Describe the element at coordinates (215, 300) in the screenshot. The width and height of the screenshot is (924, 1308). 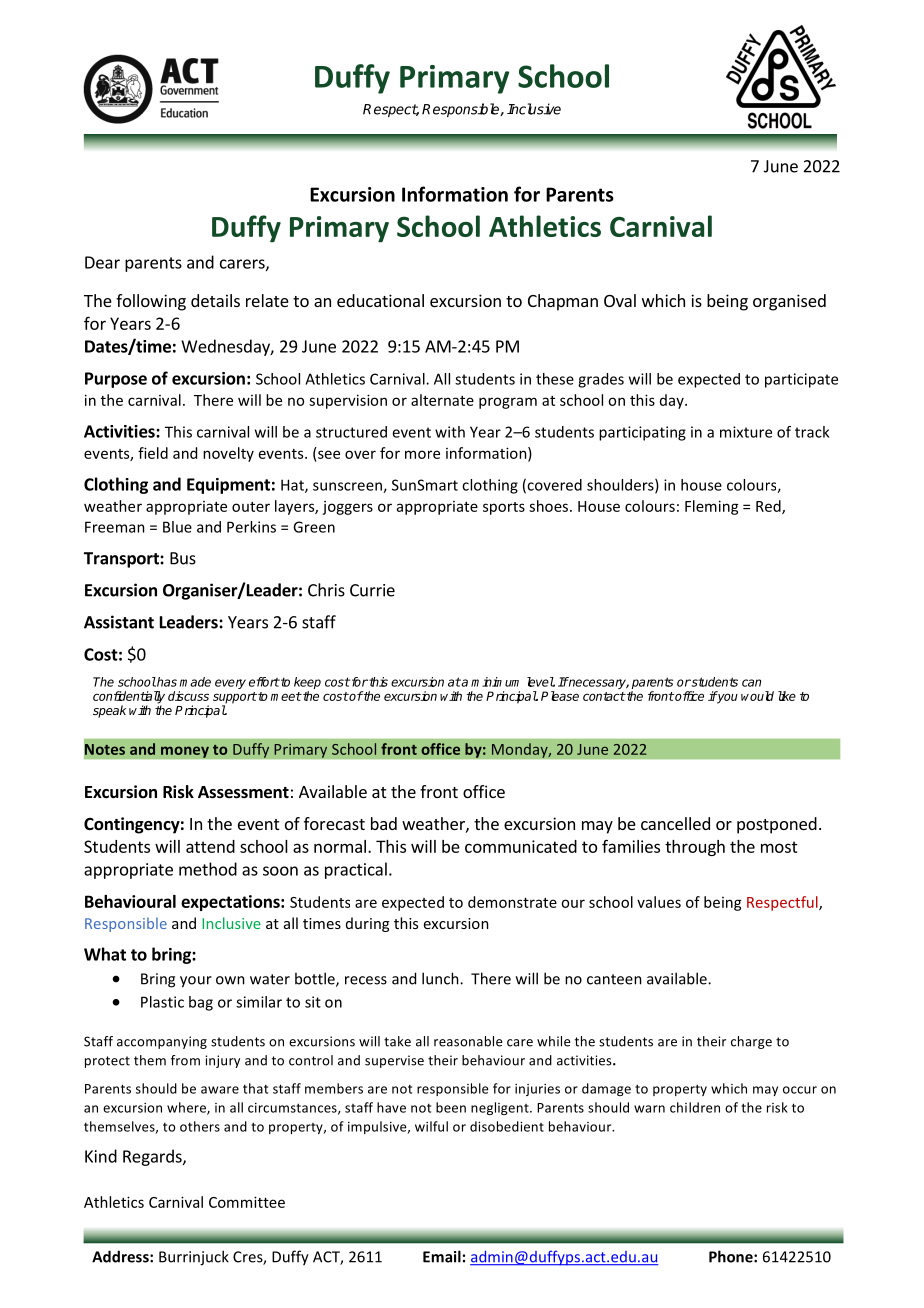
I see `details` at that location.
